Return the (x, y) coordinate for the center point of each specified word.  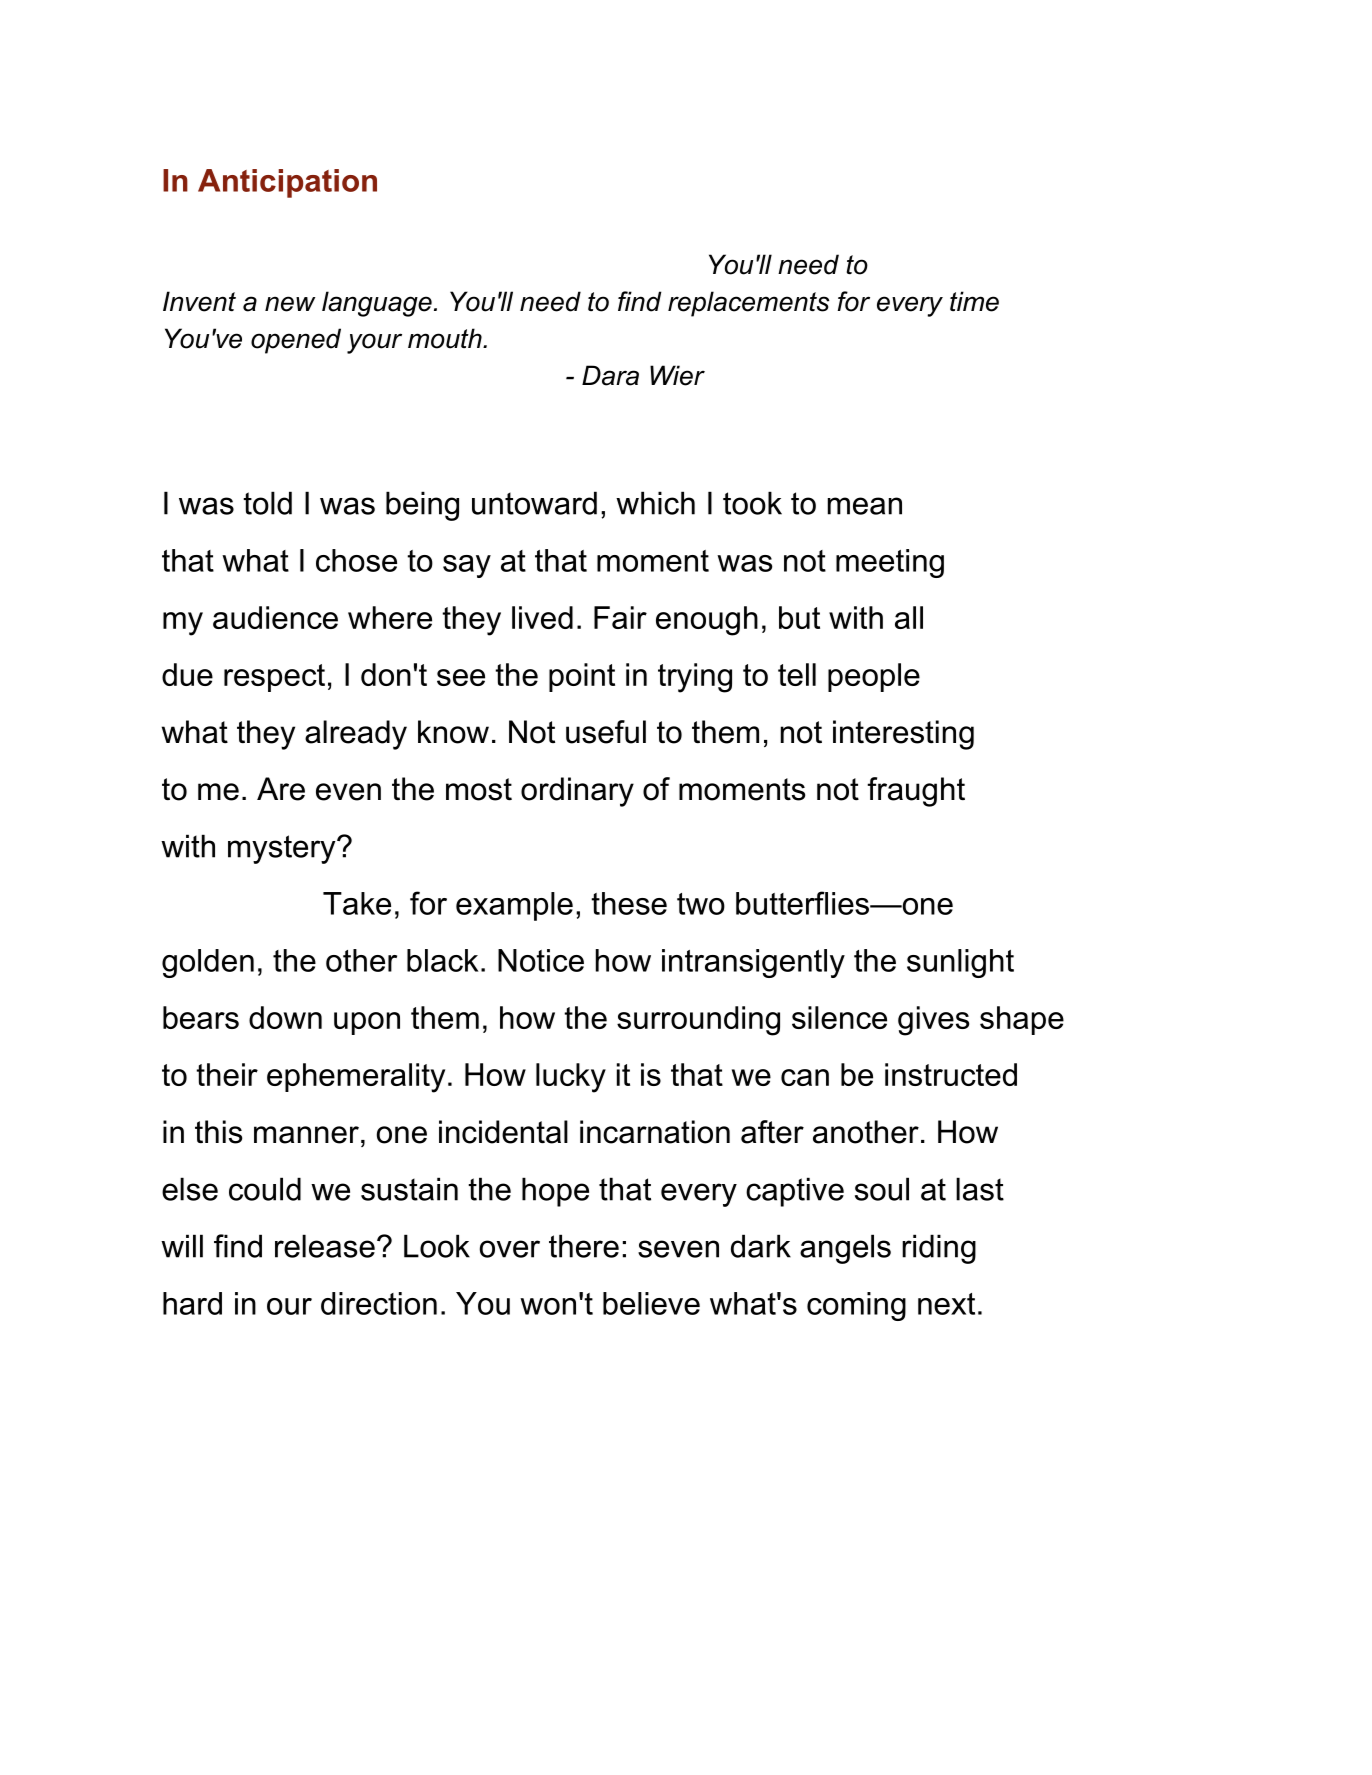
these (629, 903)
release (325, 1246)
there (584, 1246)
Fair (620, 617)
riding (939, 1249)
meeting (890, 563)
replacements (748, 304)
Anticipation (287, 183)
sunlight (960, 963)
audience (275, 617)
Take (357, 903)
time (974, 301)
